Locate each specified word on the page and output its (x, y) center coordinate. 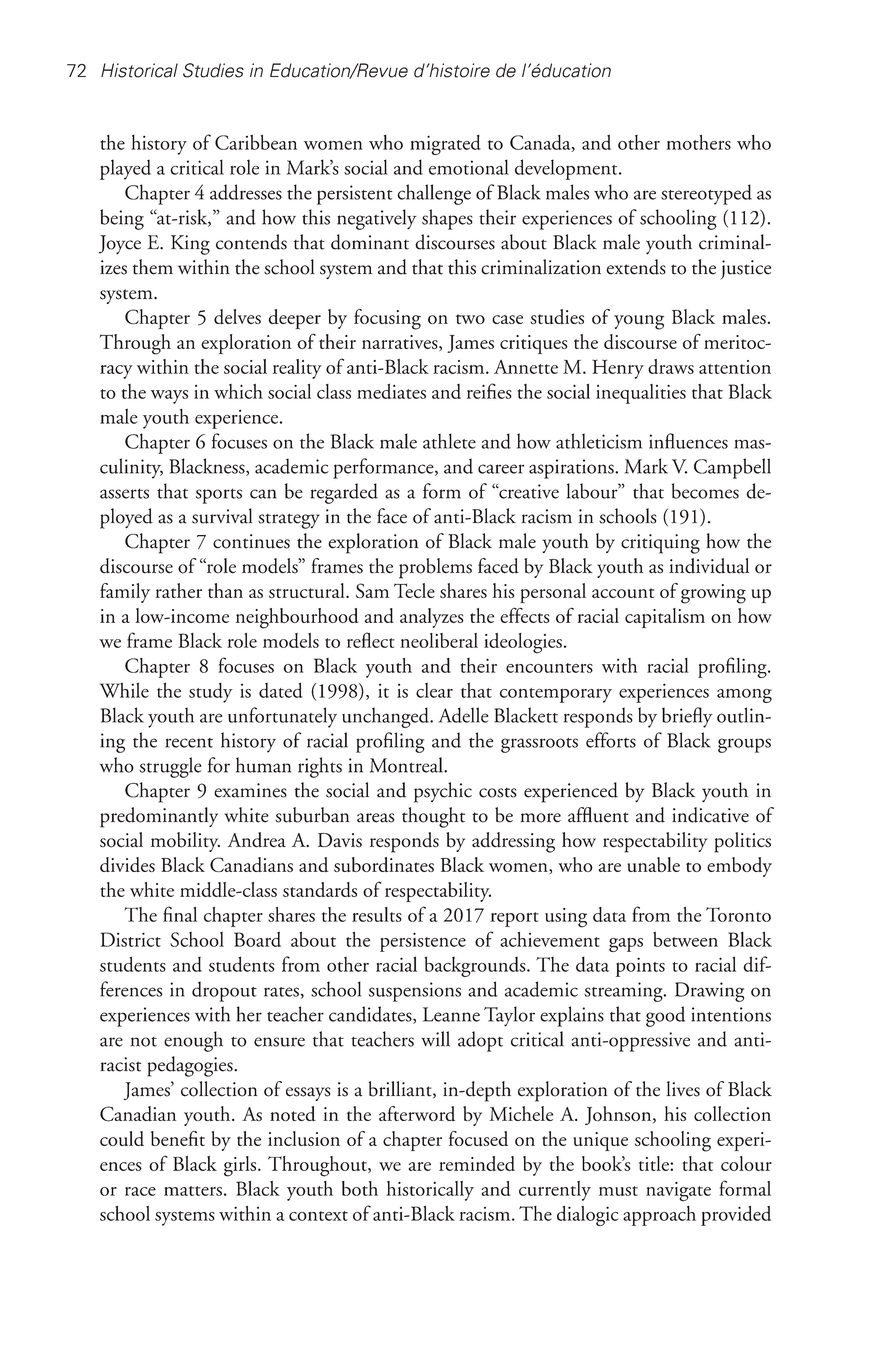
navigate (678, 1192)
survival (222, 516)
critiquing (660, 544)
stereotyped (706, 194)
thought (433, 817)
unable (654, 864)
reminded (477, 1163)
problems (435, 568)
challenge (434, 194)
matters (193, 1191)
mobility (185, 842)
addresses (246, 192)
